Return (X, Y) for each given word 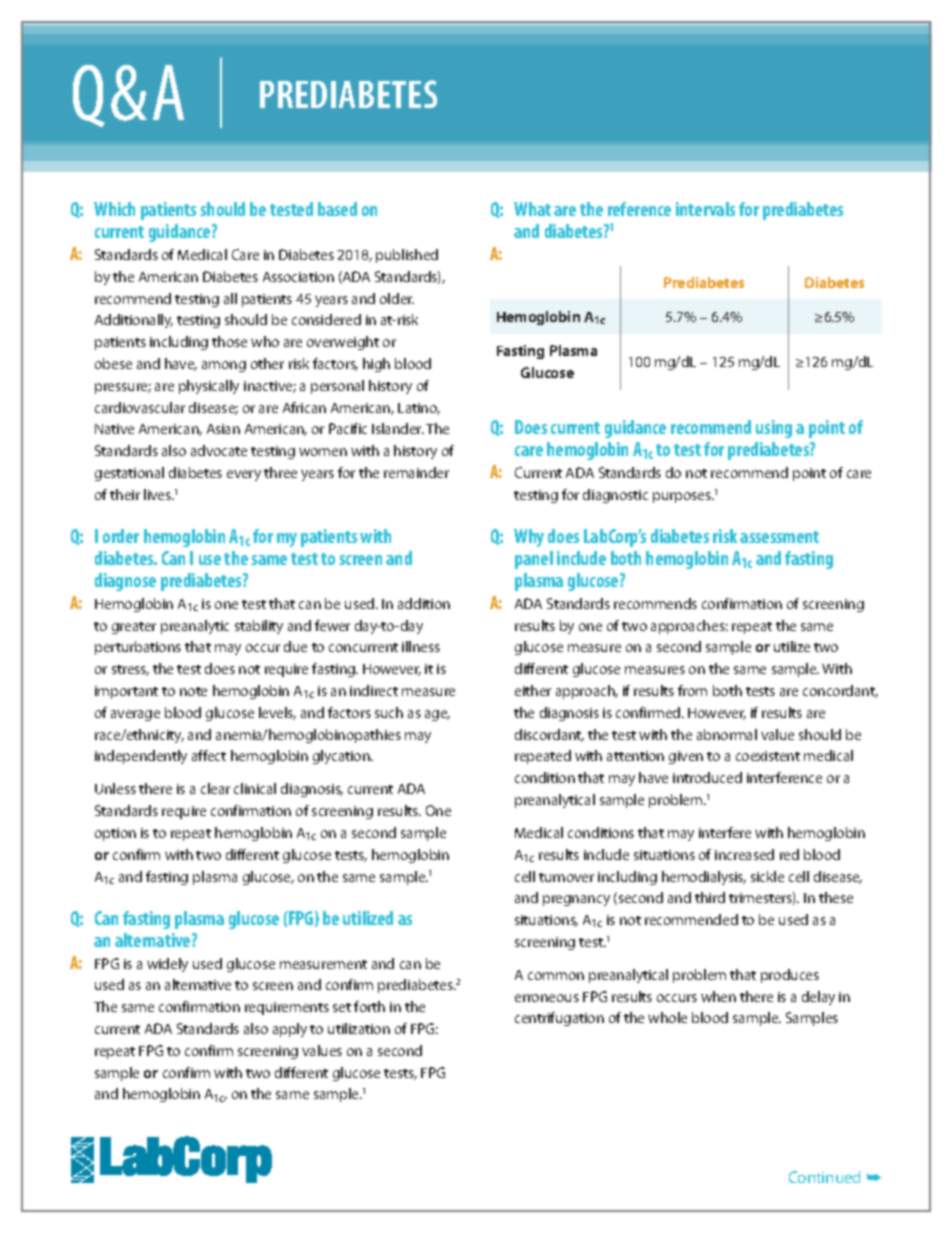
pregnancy (576, 900)
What (532, 209)
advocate (219, 450)
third (710, 897)
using (774, 429)
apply (290, 1030)
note (193, 691)
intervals (705, 209)
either (533, 690)
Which (114, 209)
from (692, 690)
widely (167, 965)
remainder (416, 472)
